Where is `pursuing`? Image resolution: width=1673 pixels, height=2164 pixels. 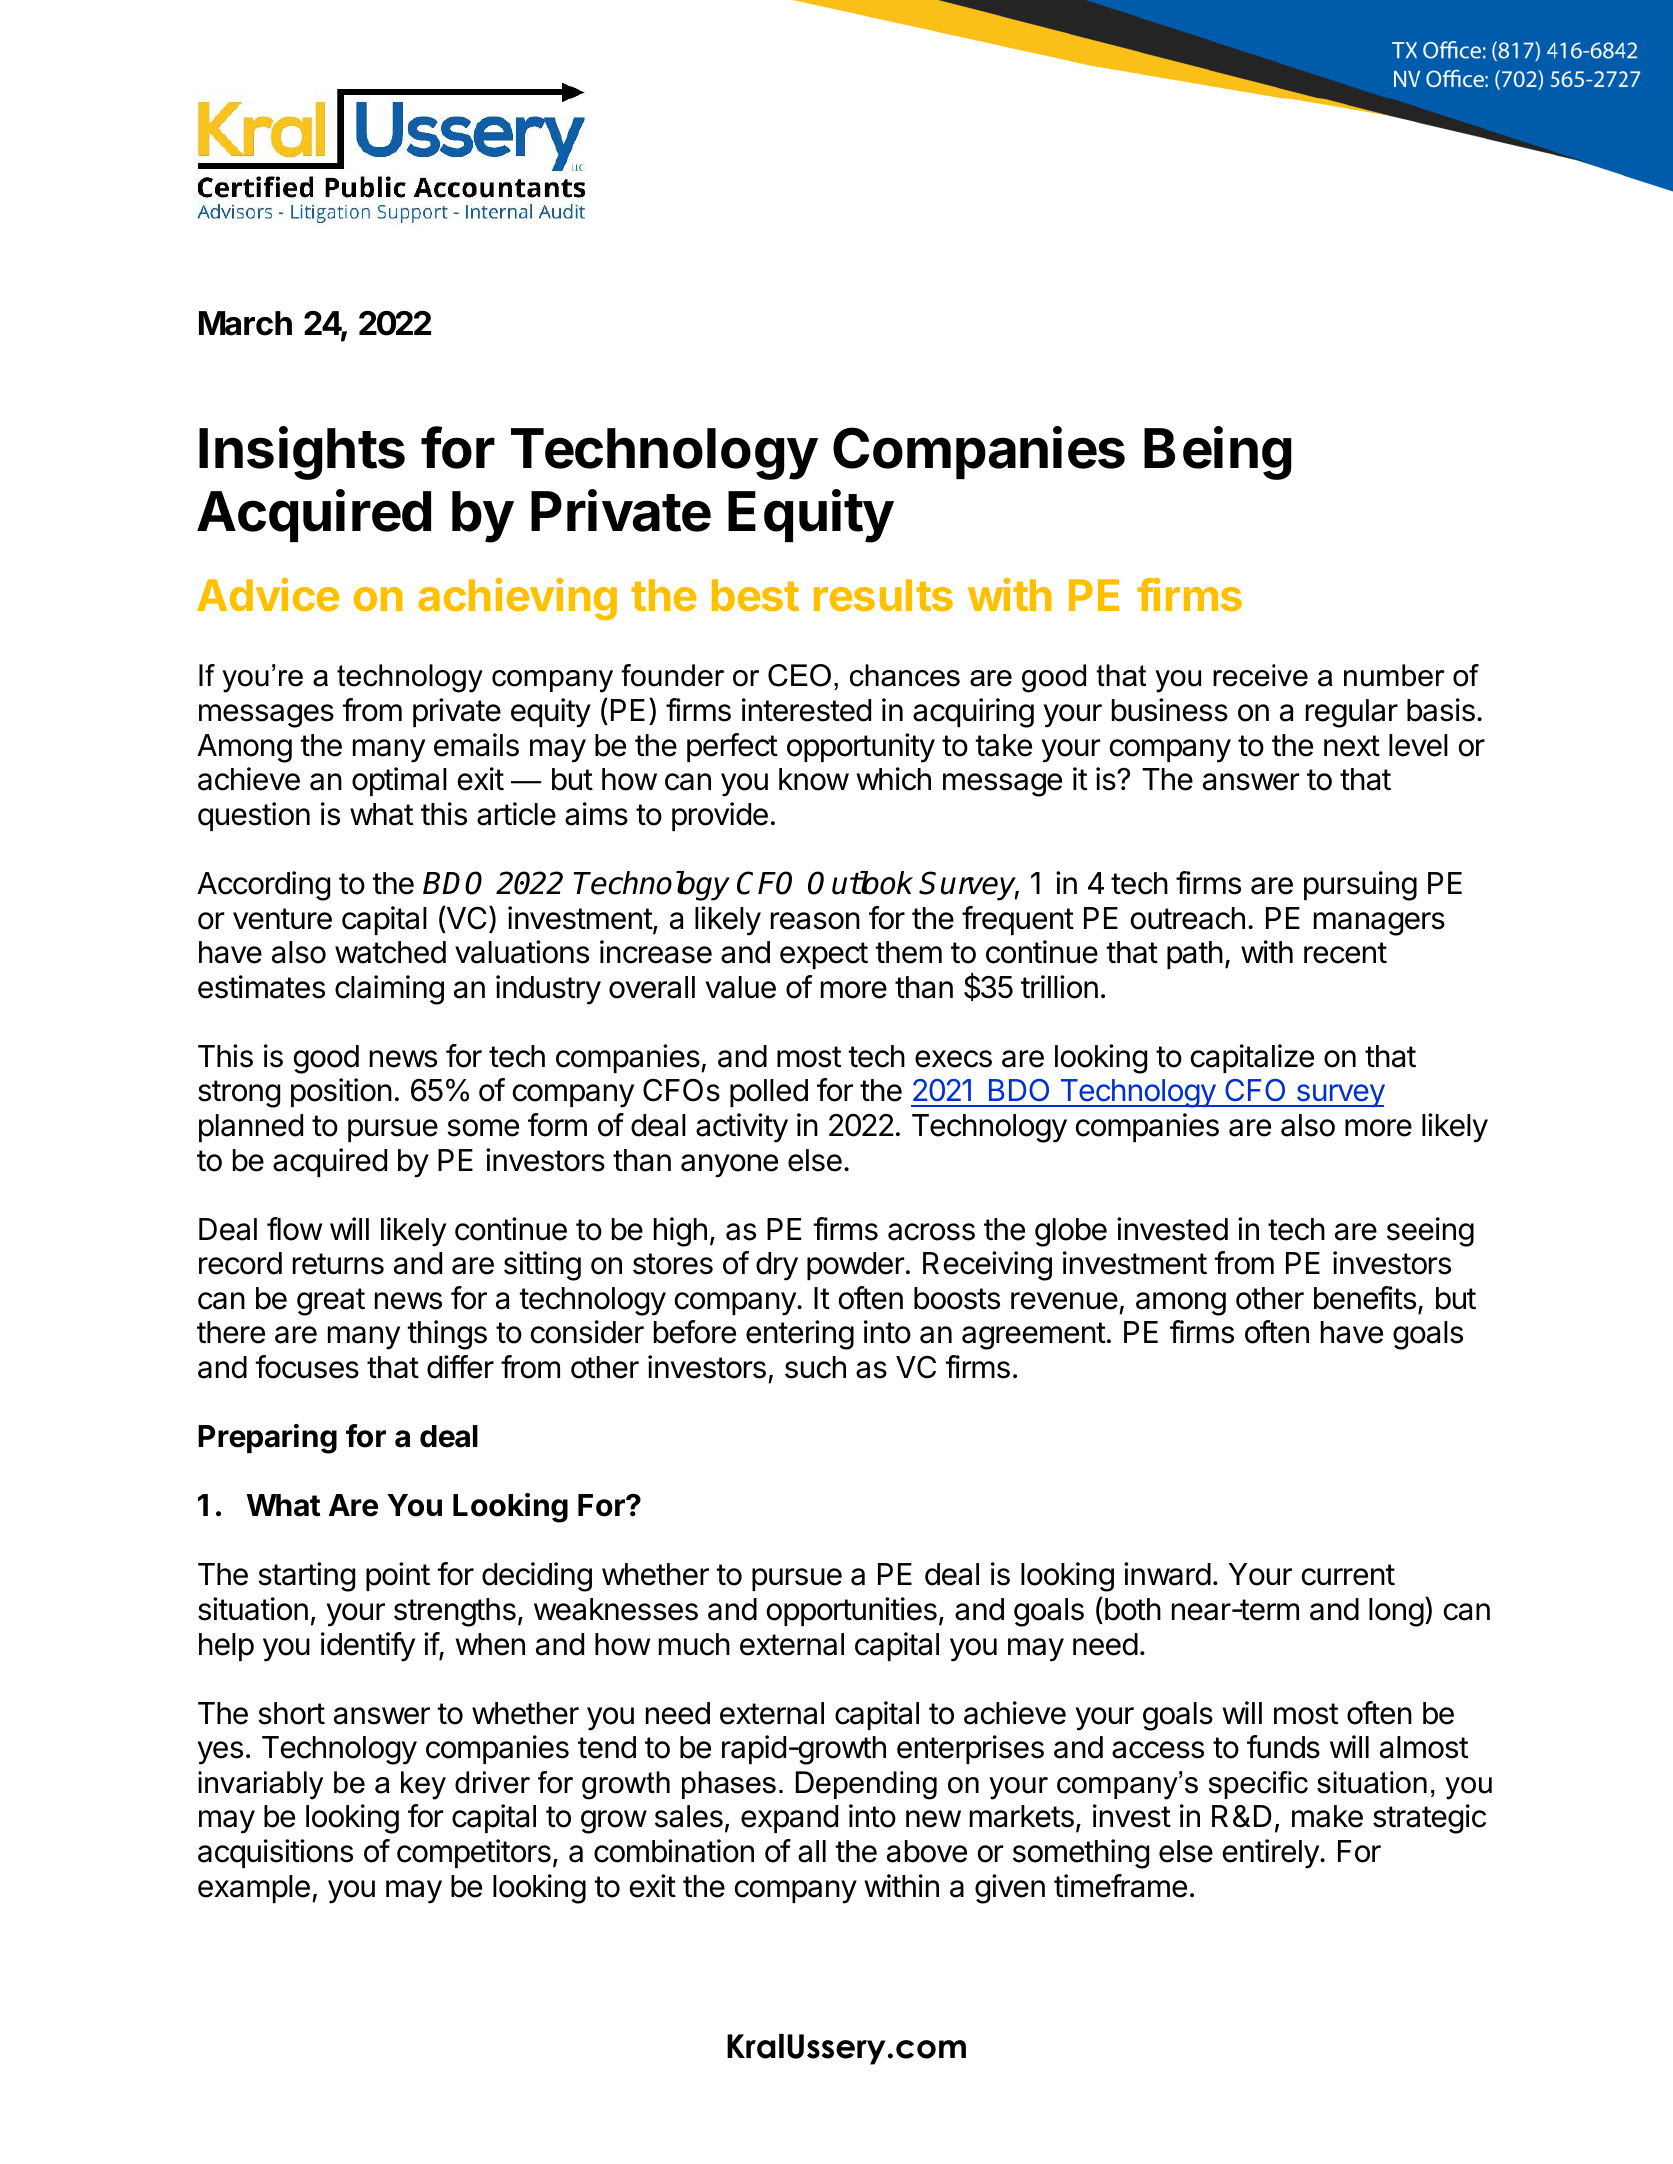
pursuing is located at coordinates (1360, 886).
